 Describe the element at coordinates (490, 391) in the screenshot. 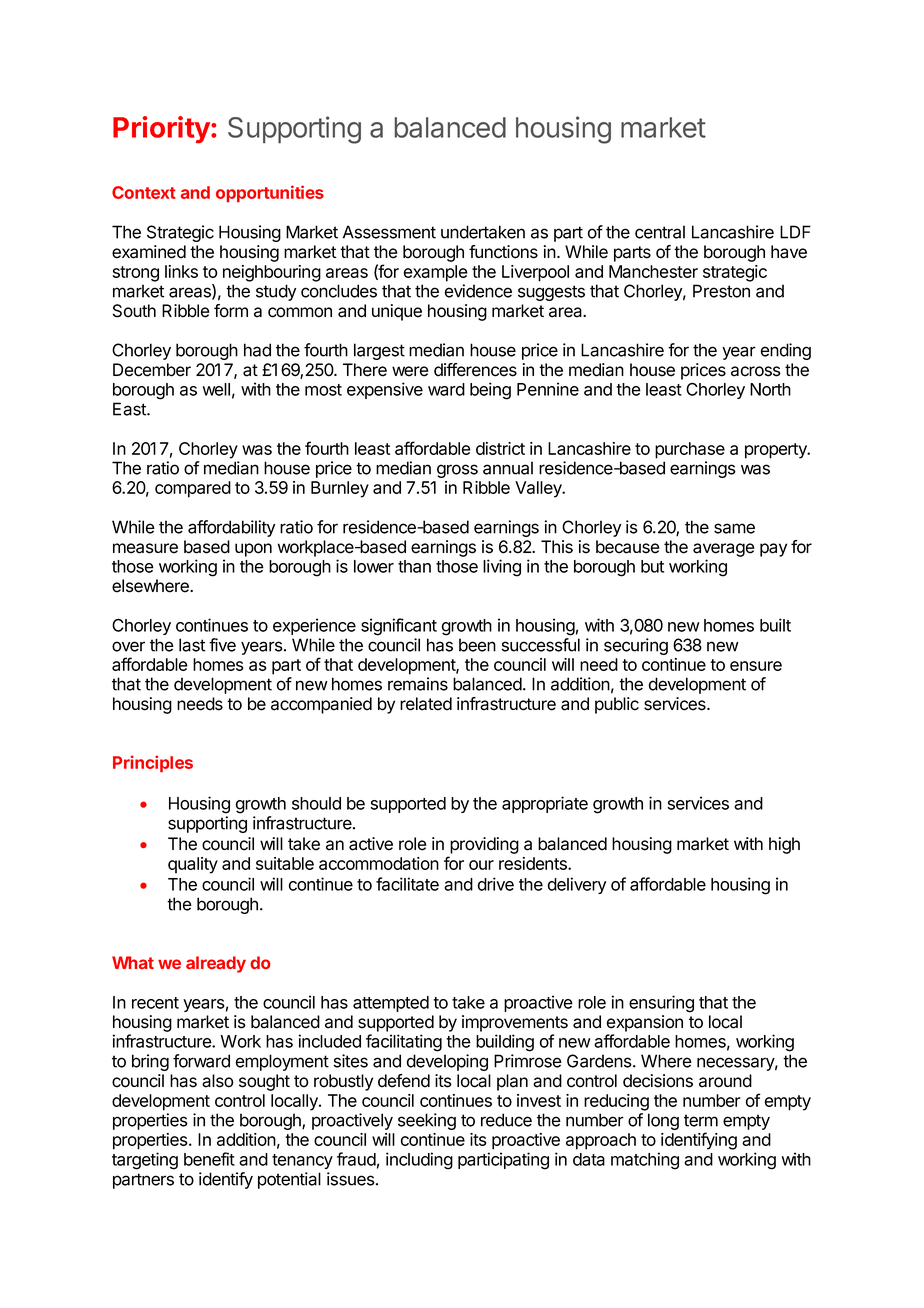

I see `being` at that location.
